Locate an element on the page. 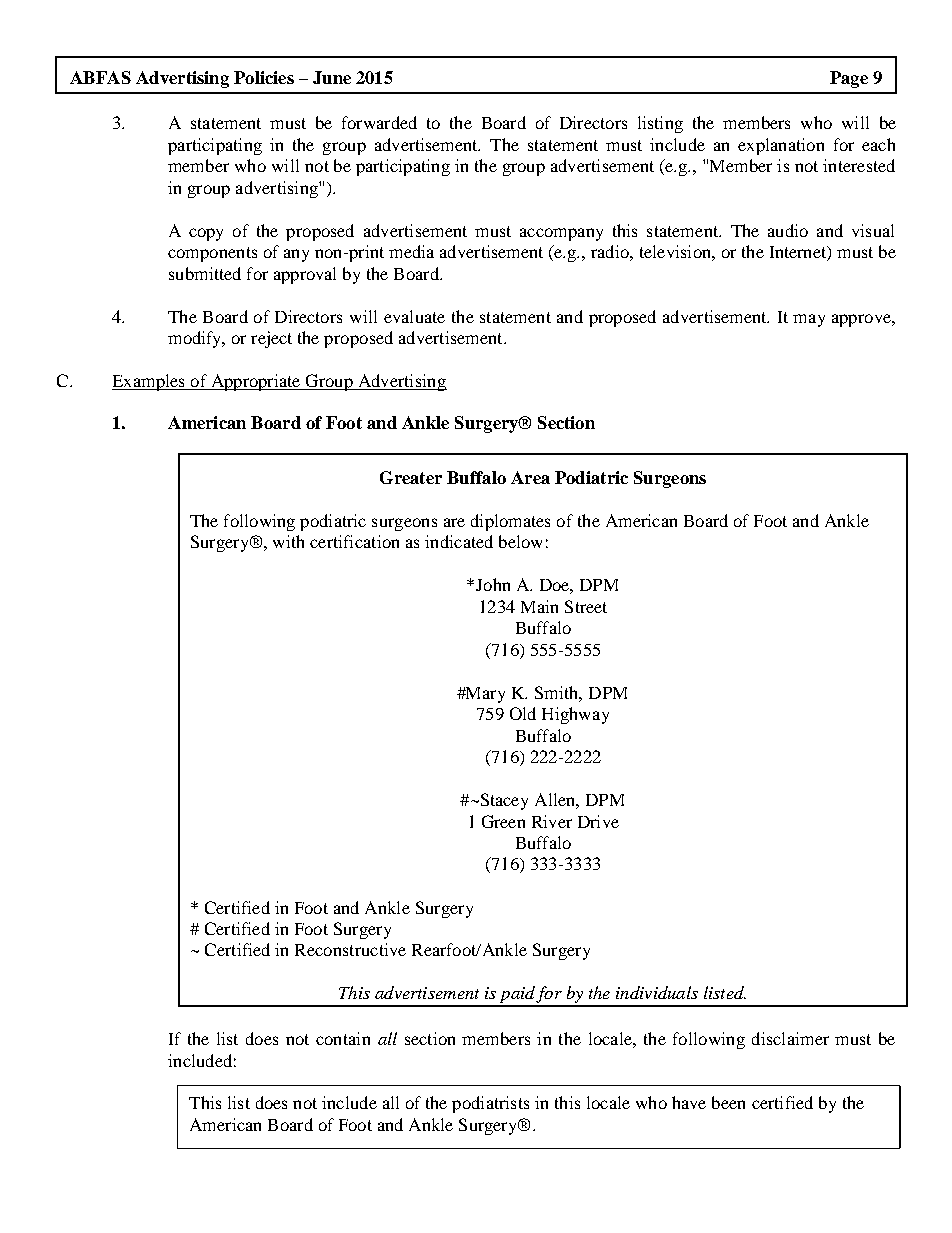 Image resolution: width=952 pixels, height=1233 pixels. Drive is located at coordinates (598, 821).
